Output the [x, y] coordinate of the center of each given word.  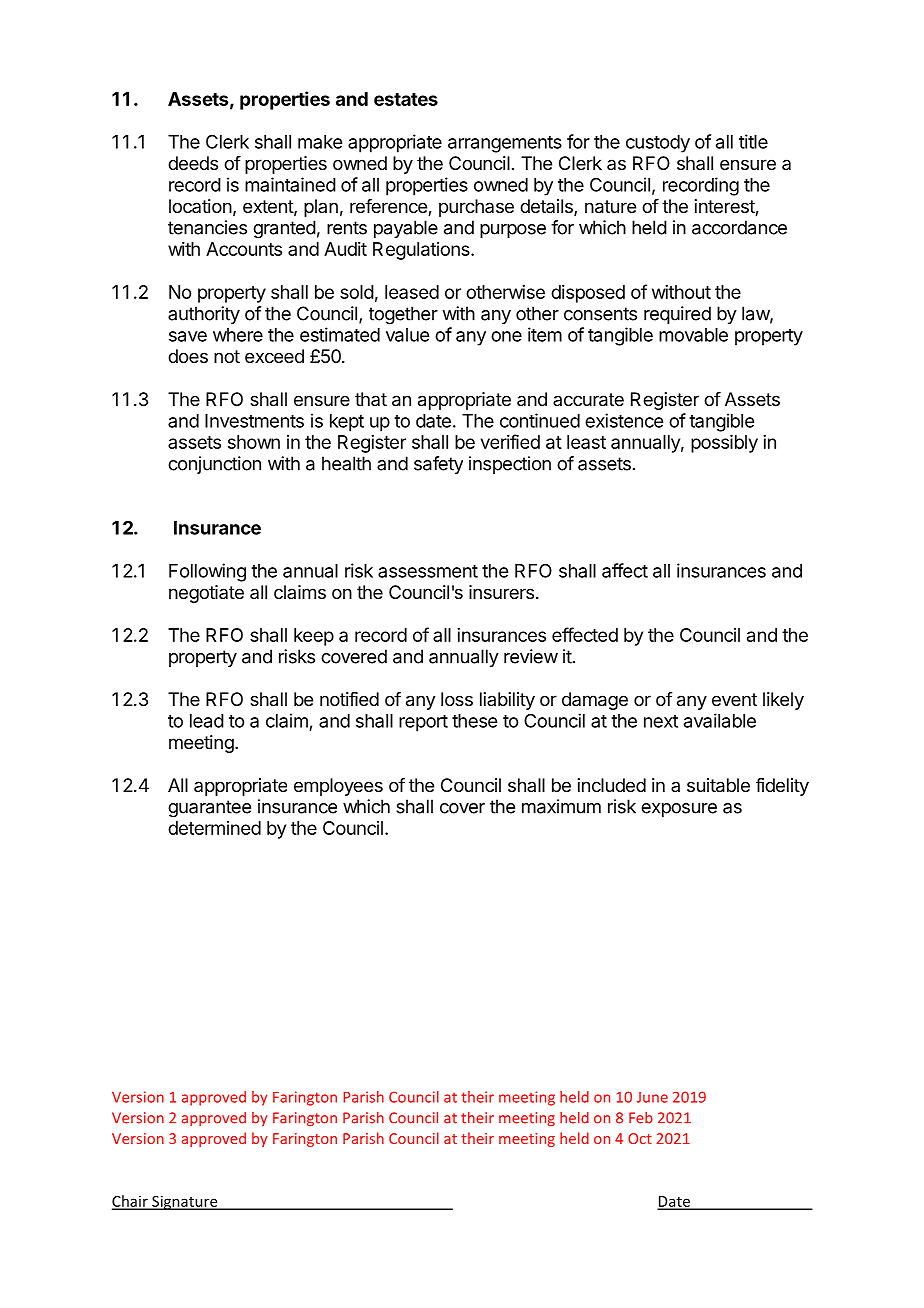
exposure [679, 810]
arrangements [505, 144]
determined [214, 828]
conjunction [214, 465]
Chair [131, 1202]
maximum [561, 806]
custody [658, 144]
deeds [193, 163]
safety [438, 465]
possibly [724, 444]
